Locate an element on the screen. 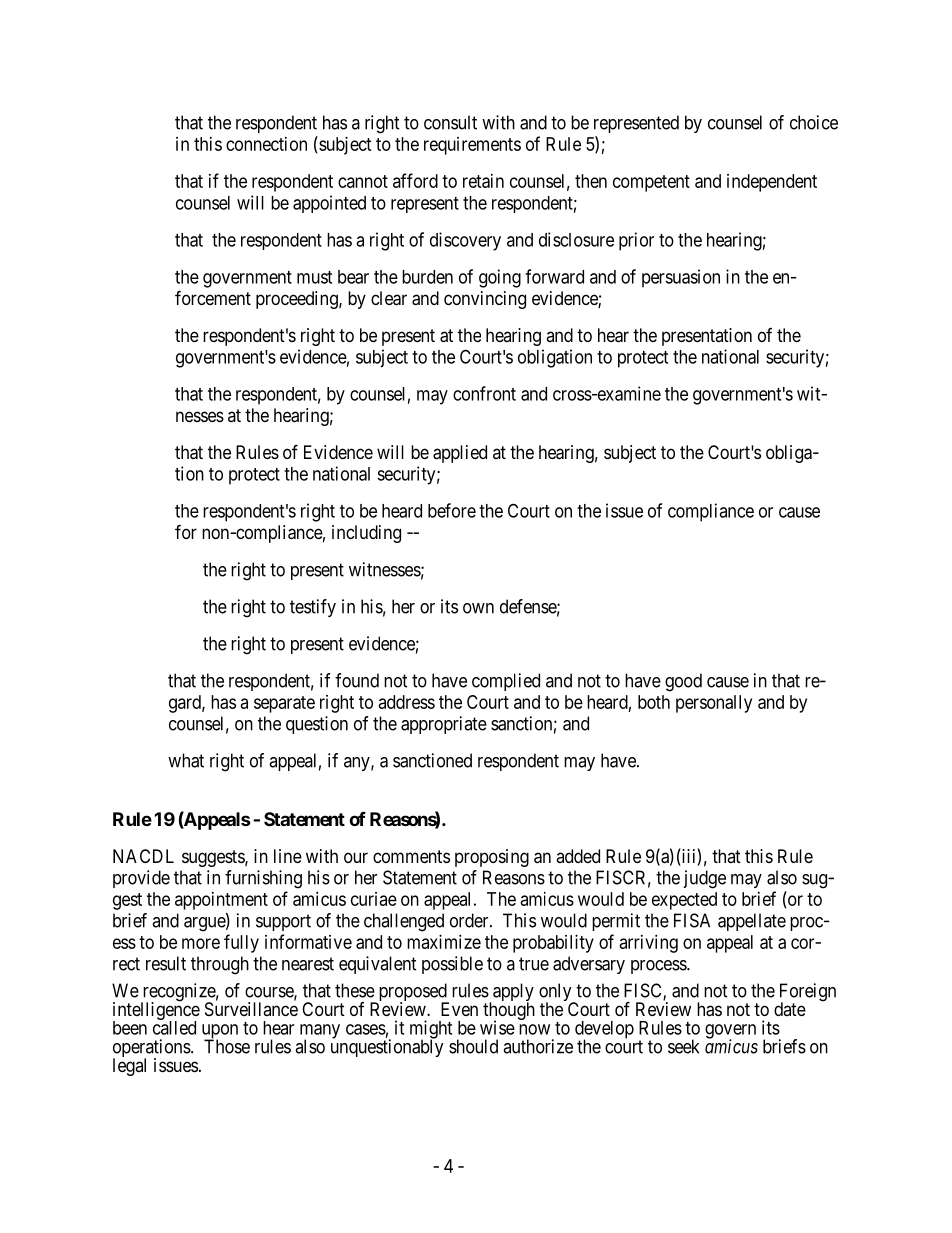 Image resolution: width=952 pixels, height=1233 pixels. appointed is located at coordinates (329, 204).
